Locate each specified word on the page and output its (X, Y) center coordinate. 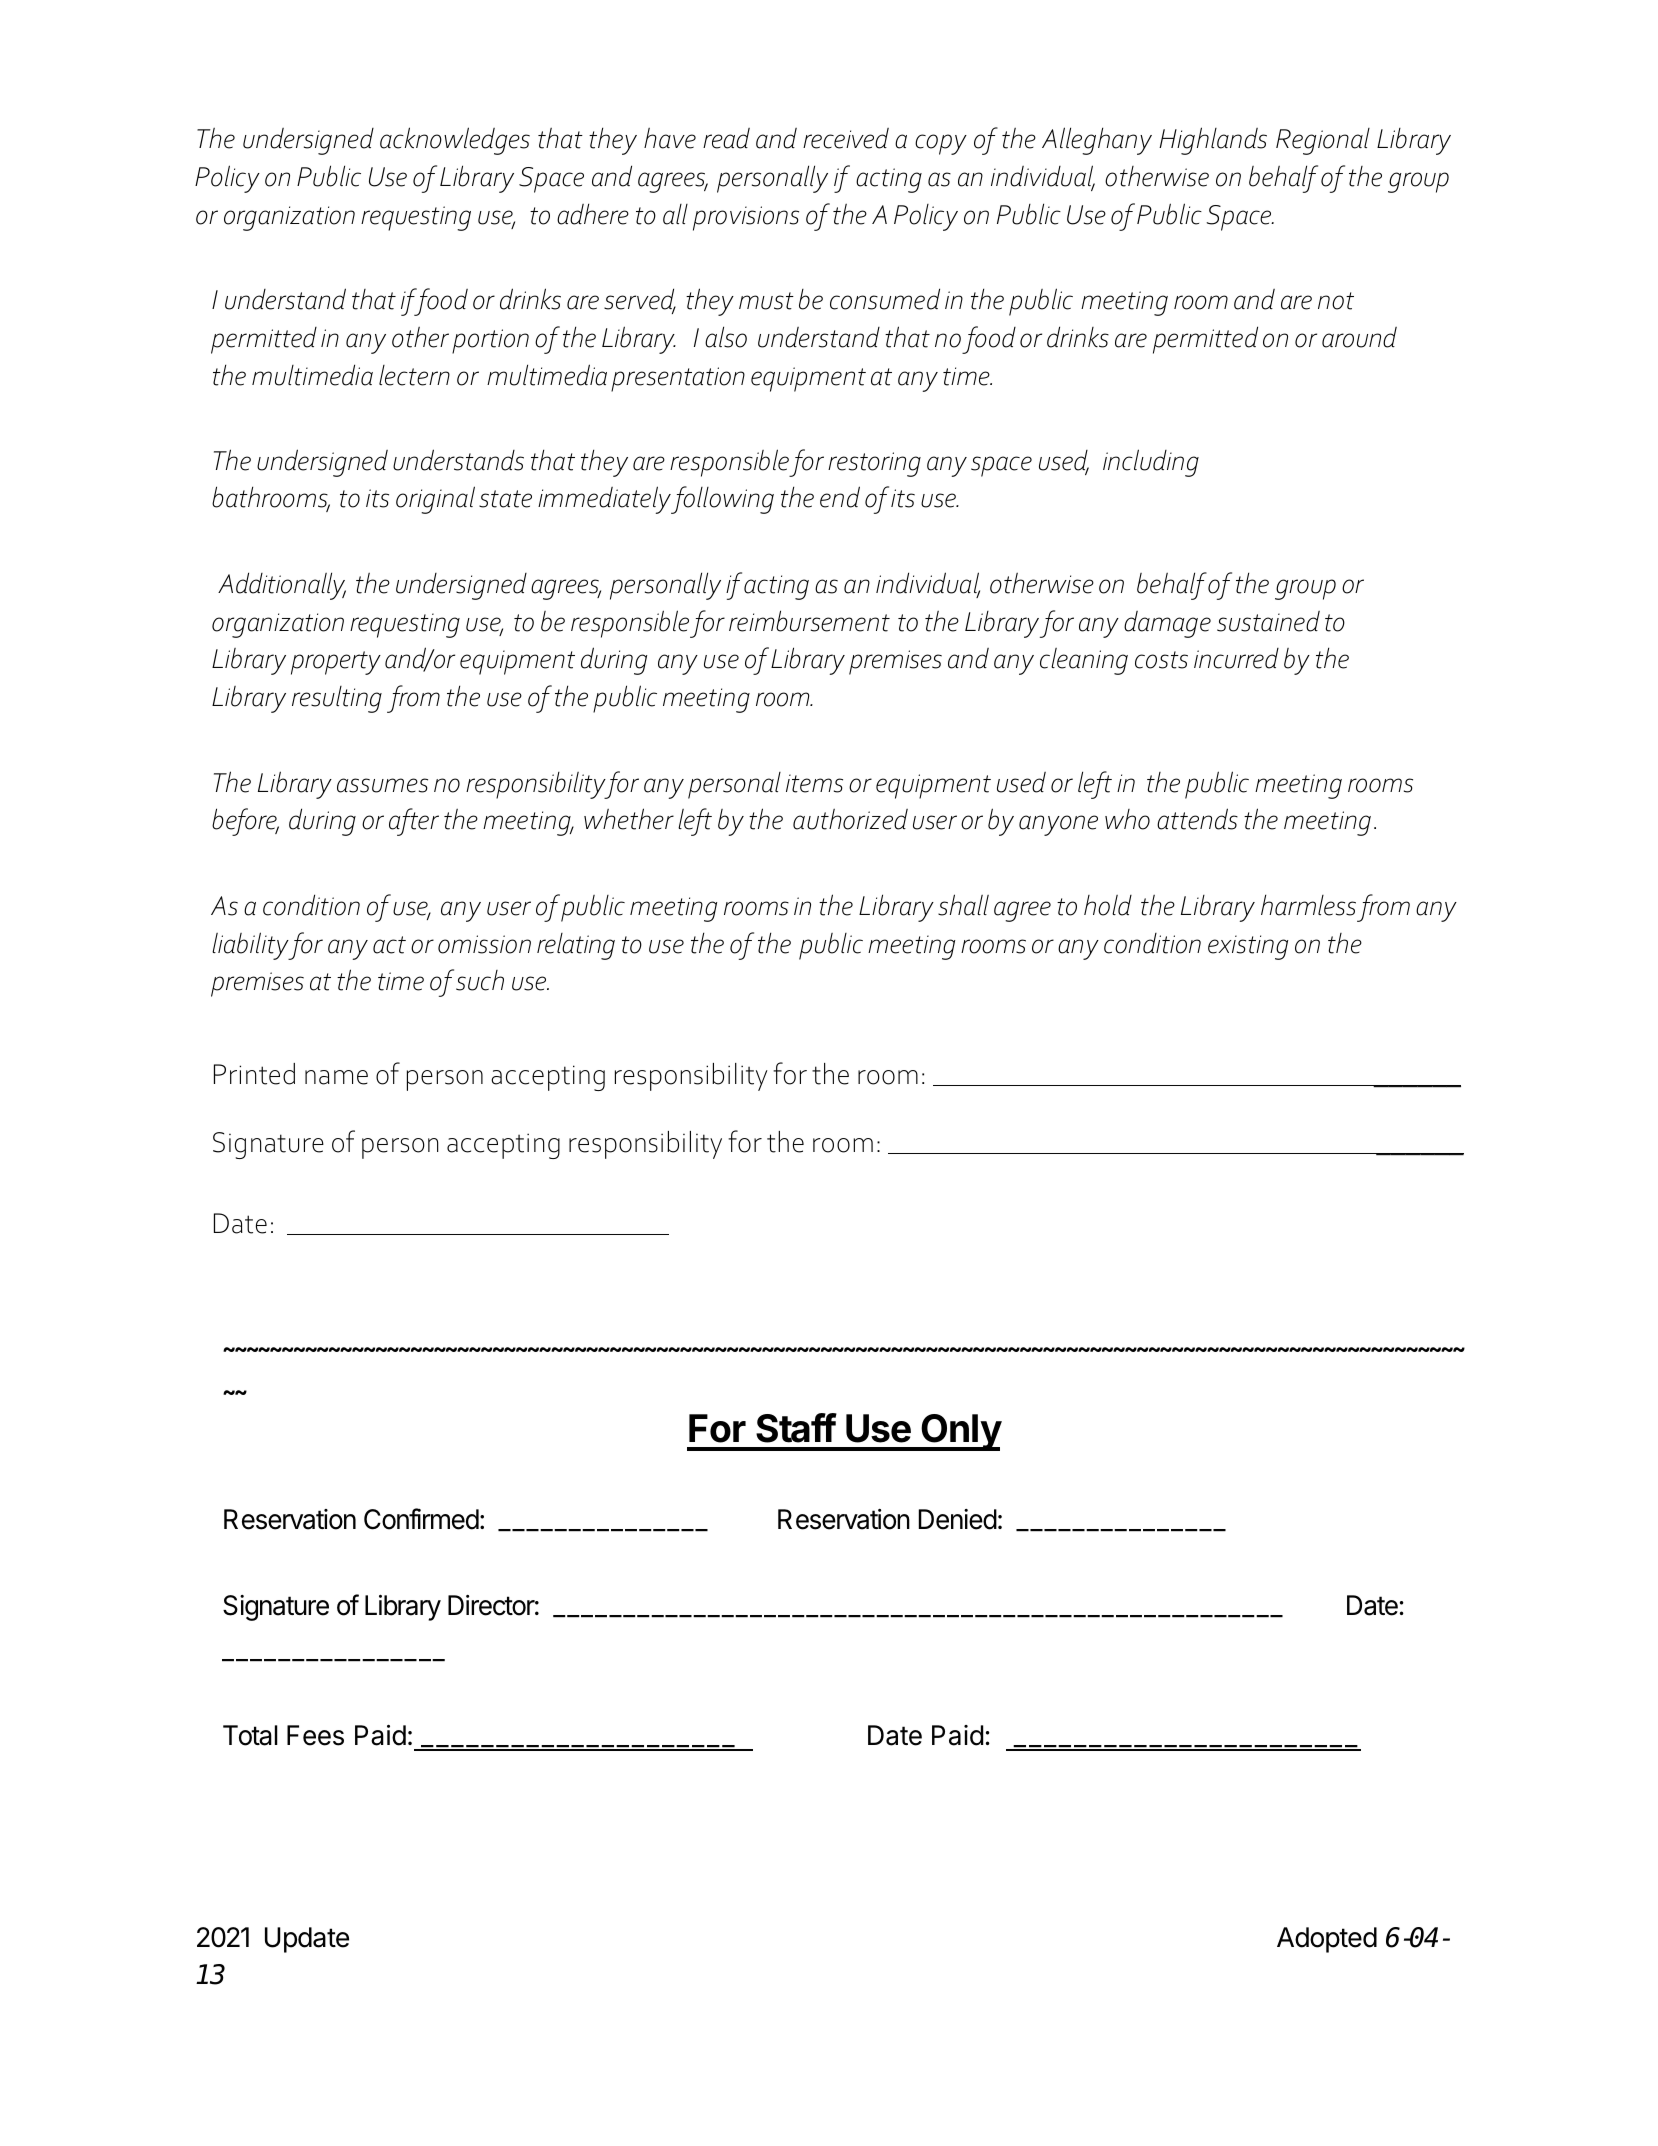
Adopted (1327, 1940)
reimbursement (809, 621)
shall (963, 905)
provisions (746, 218)
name (336, 1077)
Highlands (1213, 141)
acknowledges (455, 141)
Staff (796, 1428)
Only (960, 1432)
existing (1248, 947)
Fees (315, 1735)
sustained (1268, 621)
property (336, 663)
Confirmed (421, 1519)
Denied (958, 1519)
